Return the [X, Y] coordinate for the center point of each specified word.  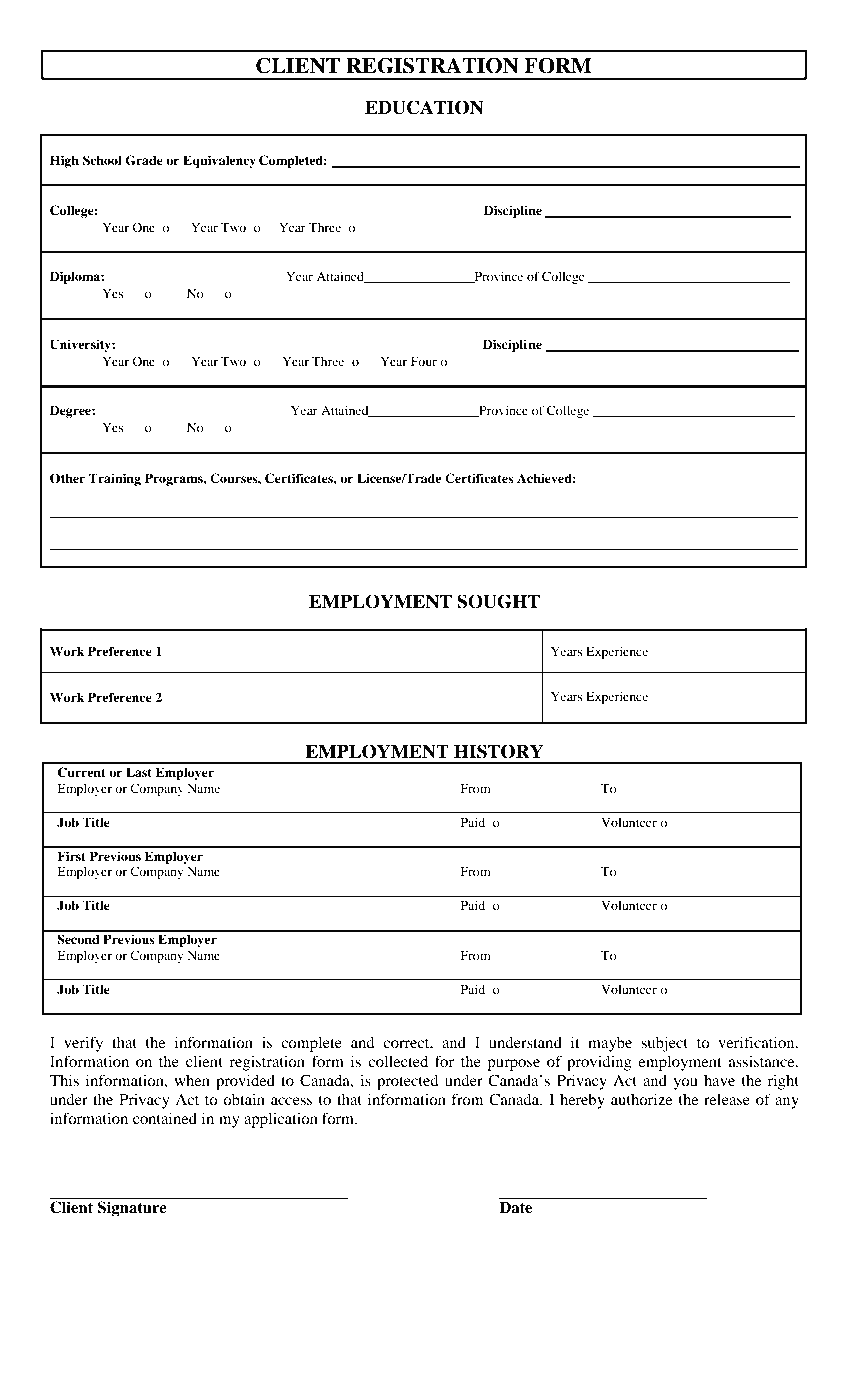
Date [515, 1207]
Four [424, 361]
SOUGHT [498, 601]
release [727, 1099]
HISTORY [499, 751]
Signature [132, 1209]
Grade [144, 160]
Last [139, 772]
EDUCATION [424, 107]
